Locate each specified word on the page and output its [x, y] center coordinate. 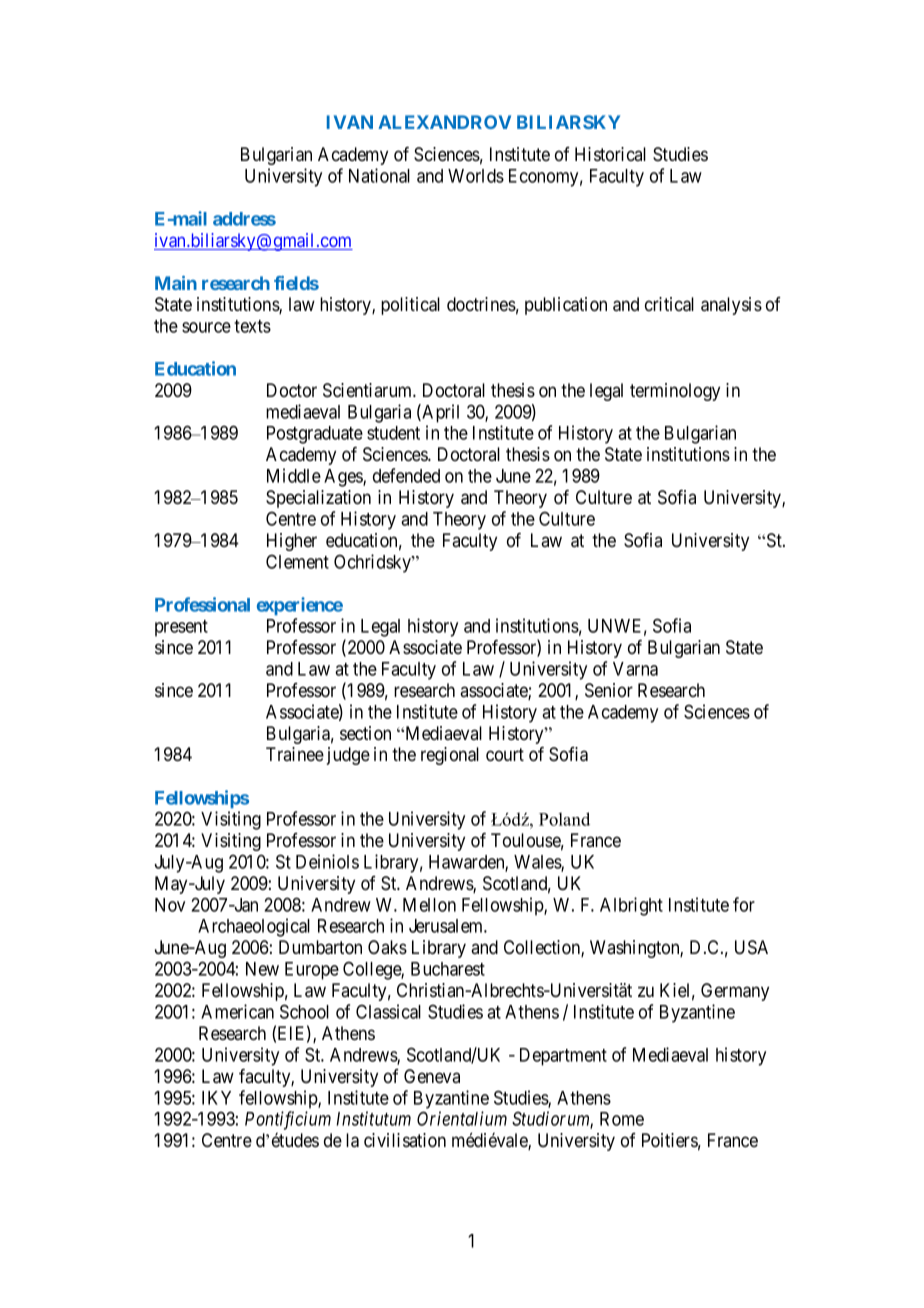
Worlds [476, 176]
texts [252, 326]
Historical [610, 154]
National [379, 175]
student [393, 433]
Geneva [432, 1076]
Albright [631, 906]
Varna [635, 669]
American [237, 1011]
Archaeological [254, 927]
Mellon [429, 905]
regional [450, 756]
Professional [202, 604]
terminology [675, 392]
